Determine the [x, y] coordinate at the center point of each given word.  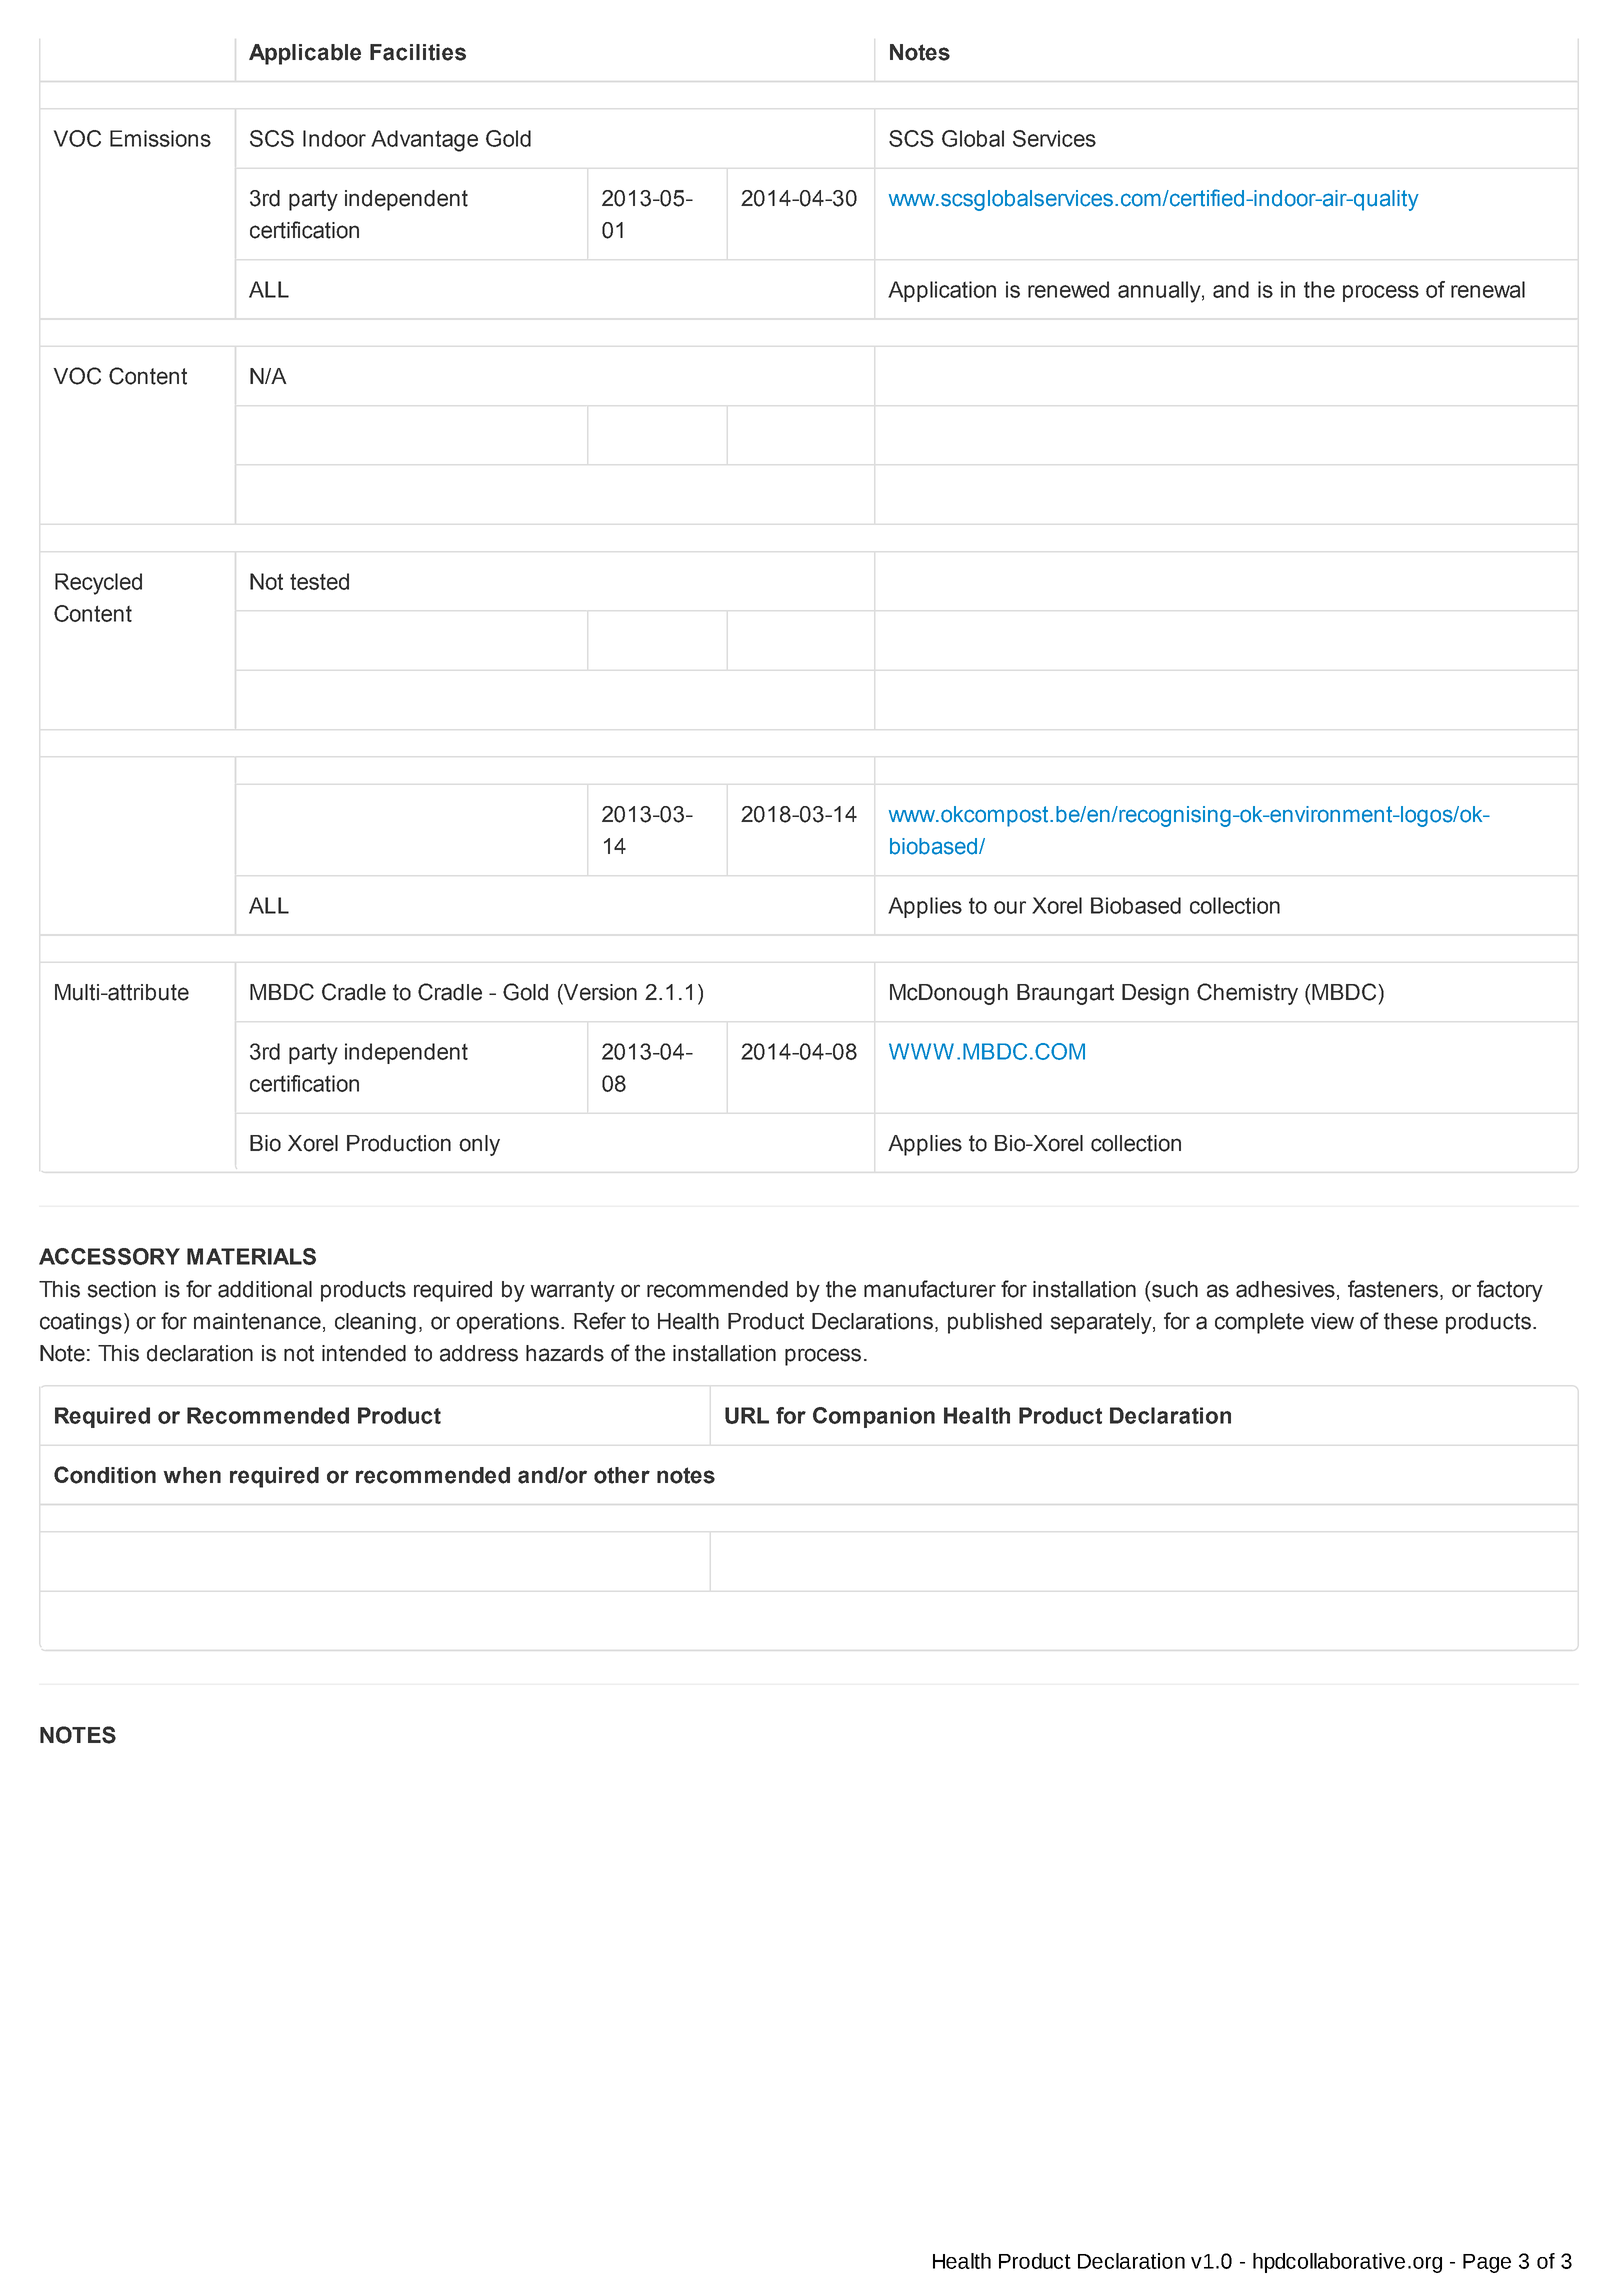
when [192, 1475]
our [1010, 907]
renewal [1488, 289]
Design [1155, 994]
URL [747, 1415]
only [479, 1145]
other [622, 1475]
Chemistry [1247, 994]
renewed [1068, 289]
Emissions [160, 138]
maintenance [257, 1321]
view [1332, 1321]
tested [319, 581]
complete [1259, 1323]
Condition [105, 1475]
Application [942, 291]
